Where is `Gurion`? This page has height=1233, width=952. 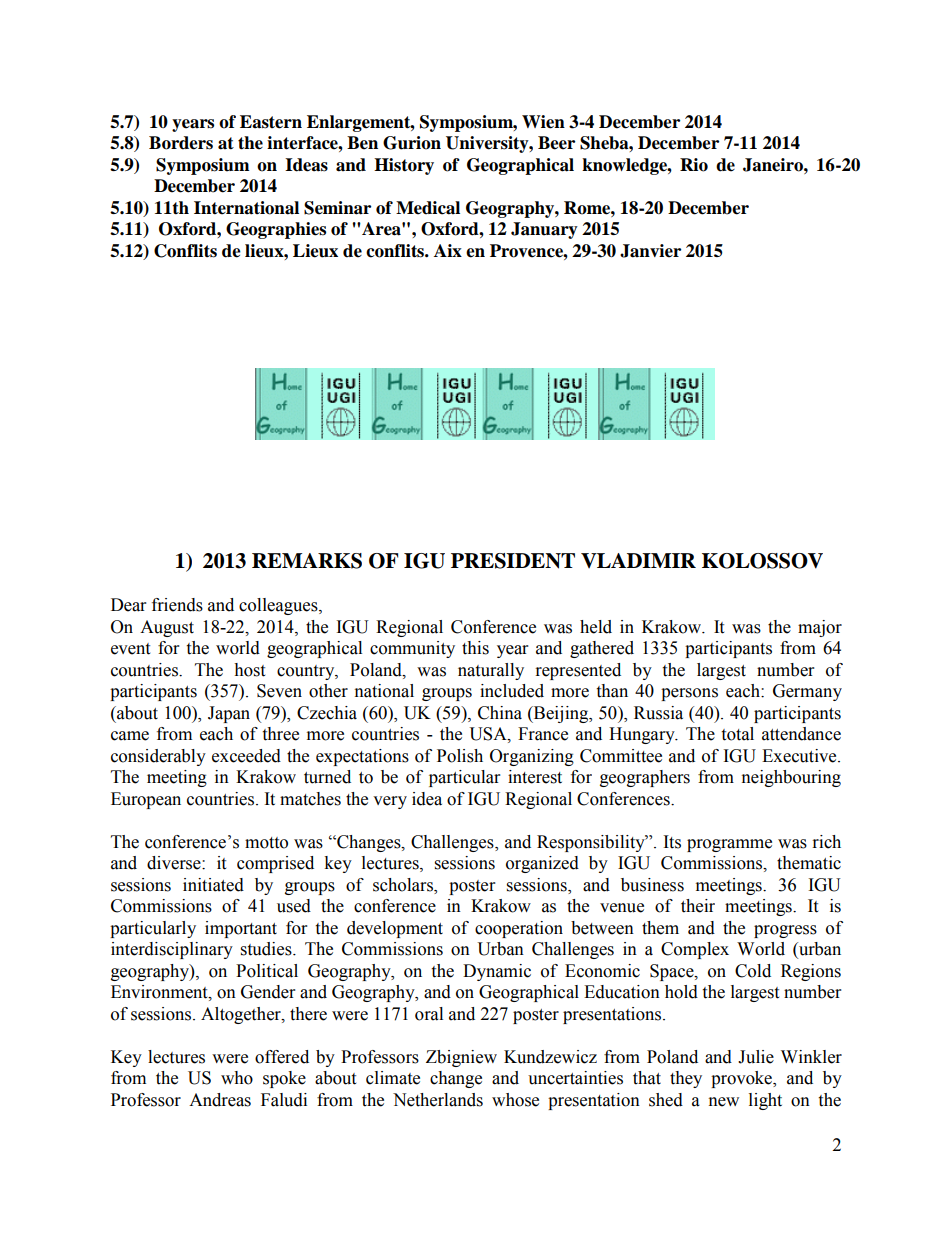
Gurion is located at coordinates (412, 143).
